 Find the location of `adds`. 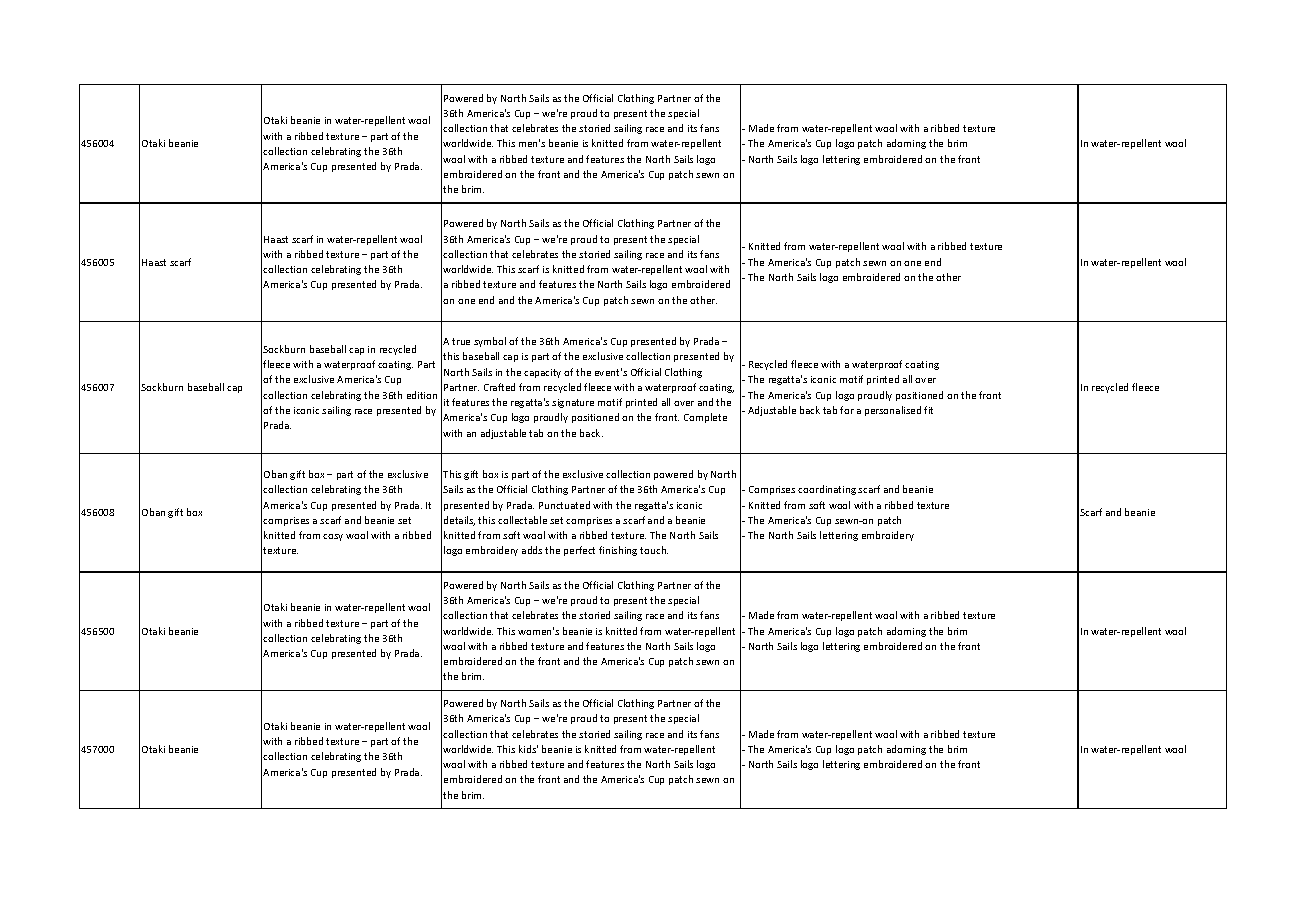

adds is located at coordinates (532, 550).
